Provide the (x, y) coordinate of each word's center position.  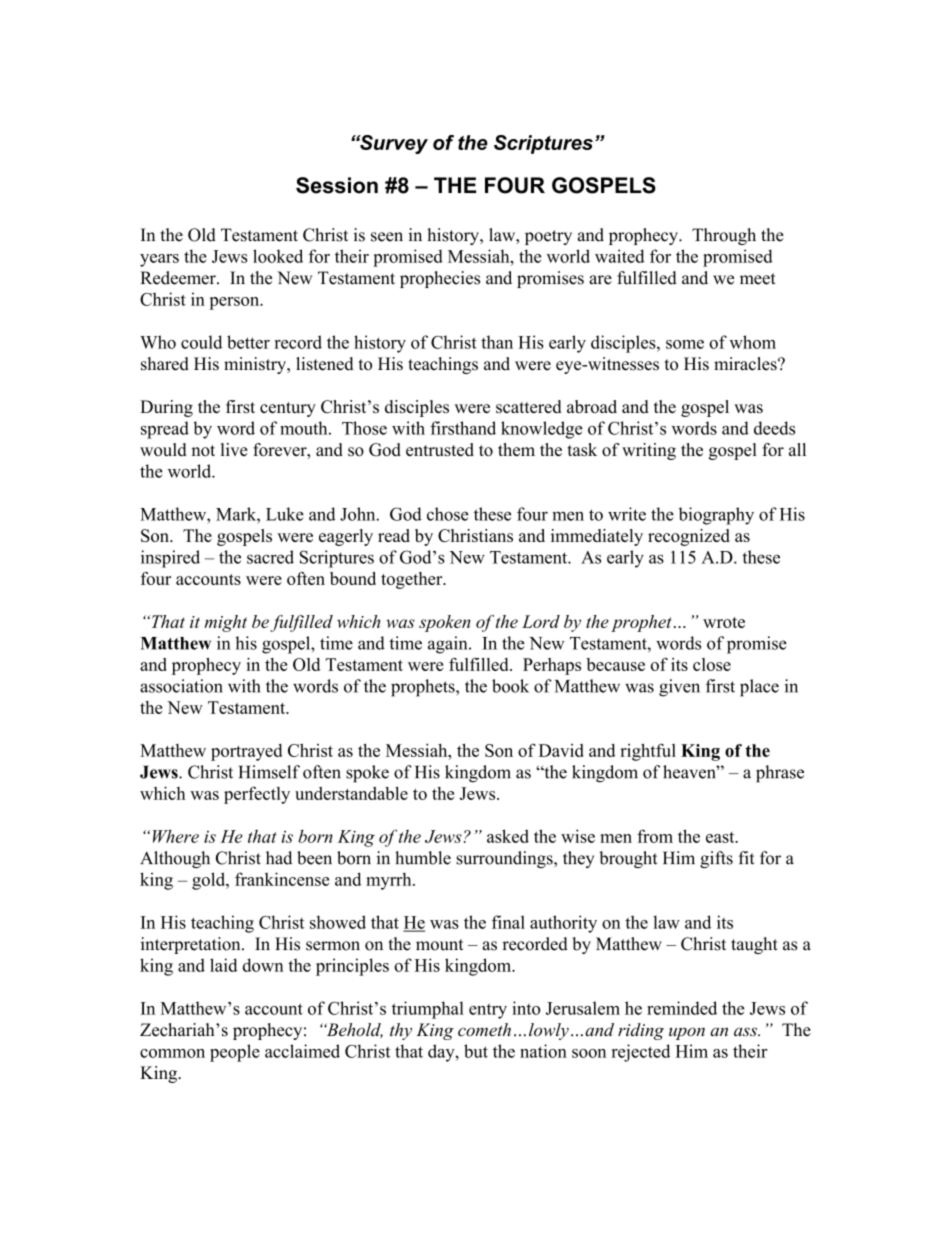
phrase (780, 773)
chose (448, 514)
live (234, 449)
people (235, 1053)
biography (716, 516)
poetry (548, 237)
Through (724, 236)
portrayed (246, 752)
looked (278, 256)
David (561, 750)
